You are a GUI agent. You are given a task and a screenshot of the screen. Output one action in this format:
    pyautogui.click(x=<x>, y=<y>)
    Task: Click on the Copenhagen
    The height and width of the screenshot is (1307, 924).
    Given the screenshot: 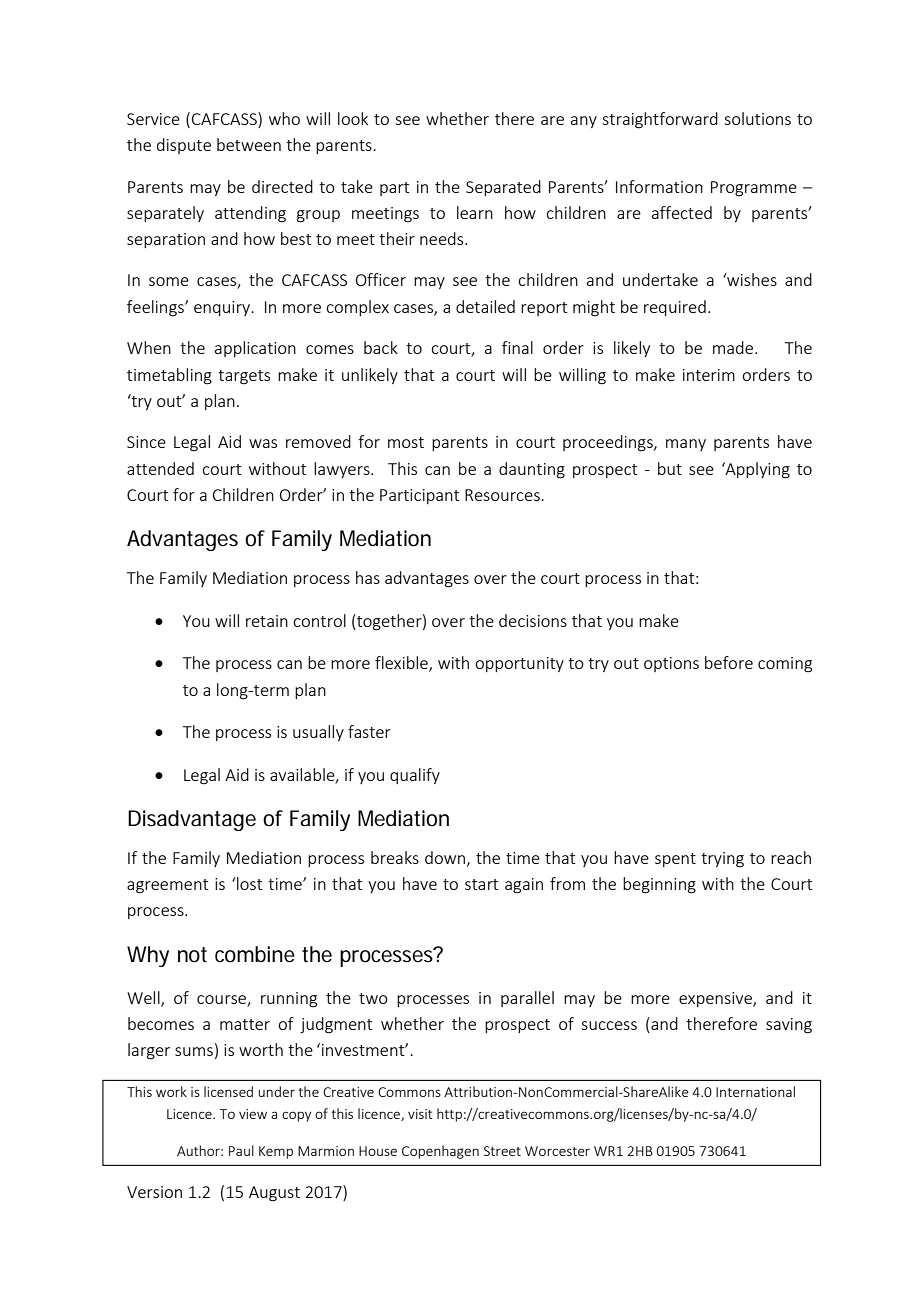 What is the action you would take?
    pyautogui.click(x=440, y=1152)
